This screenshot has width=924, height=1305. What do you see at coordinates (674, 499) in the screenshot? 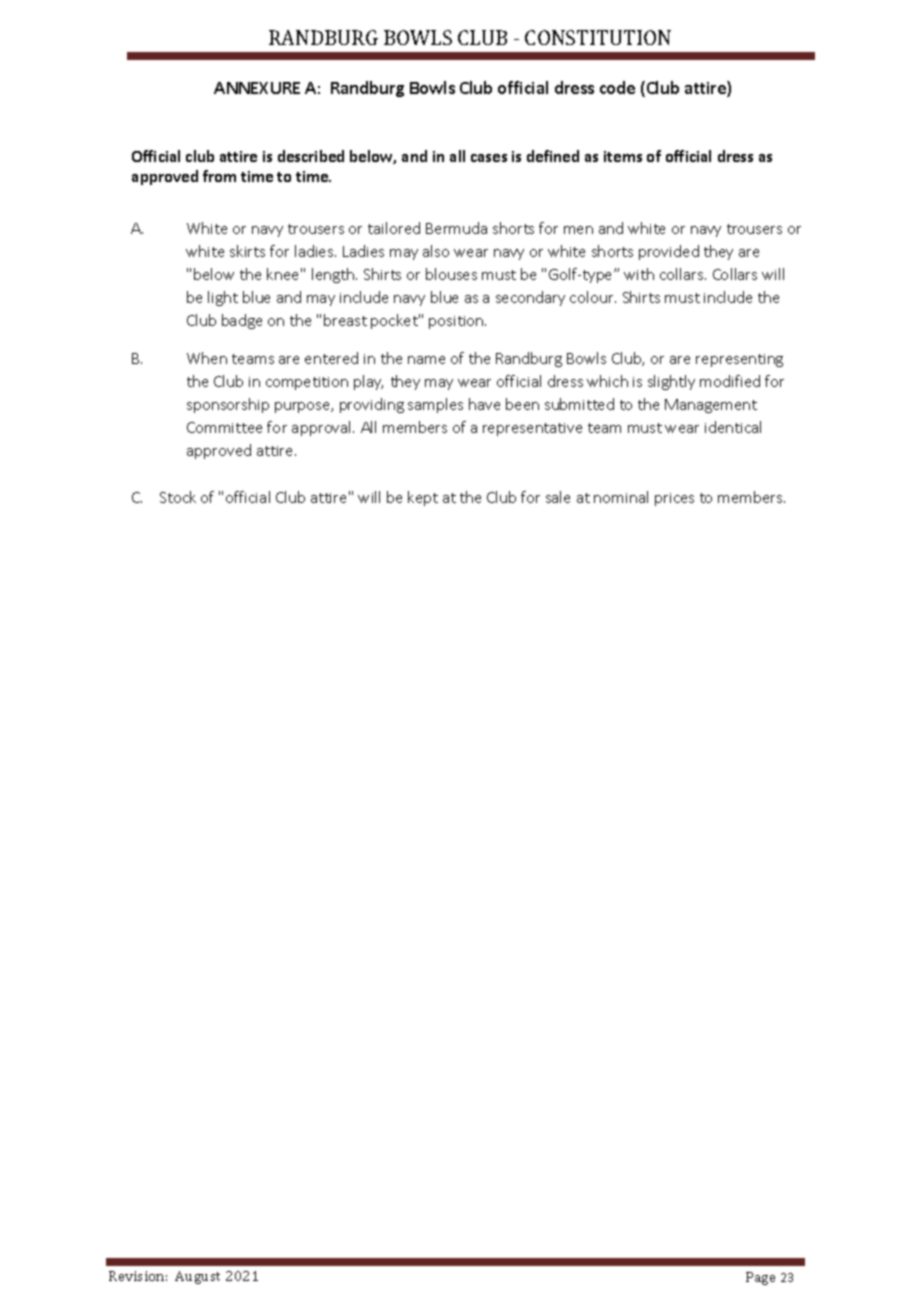
I see `prices` at bounding box center [674, 499].
